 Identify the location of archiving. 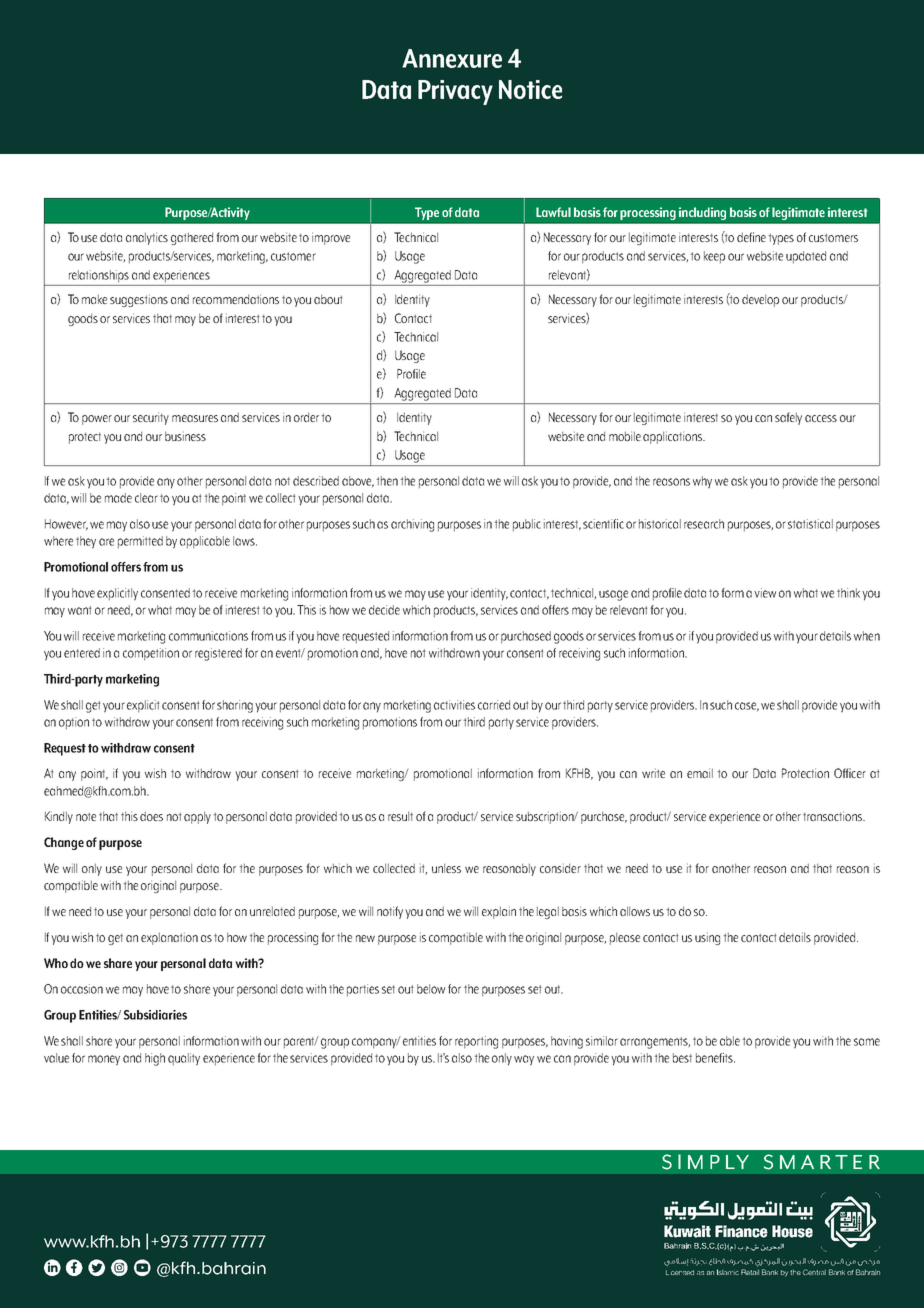
(412, 525).
